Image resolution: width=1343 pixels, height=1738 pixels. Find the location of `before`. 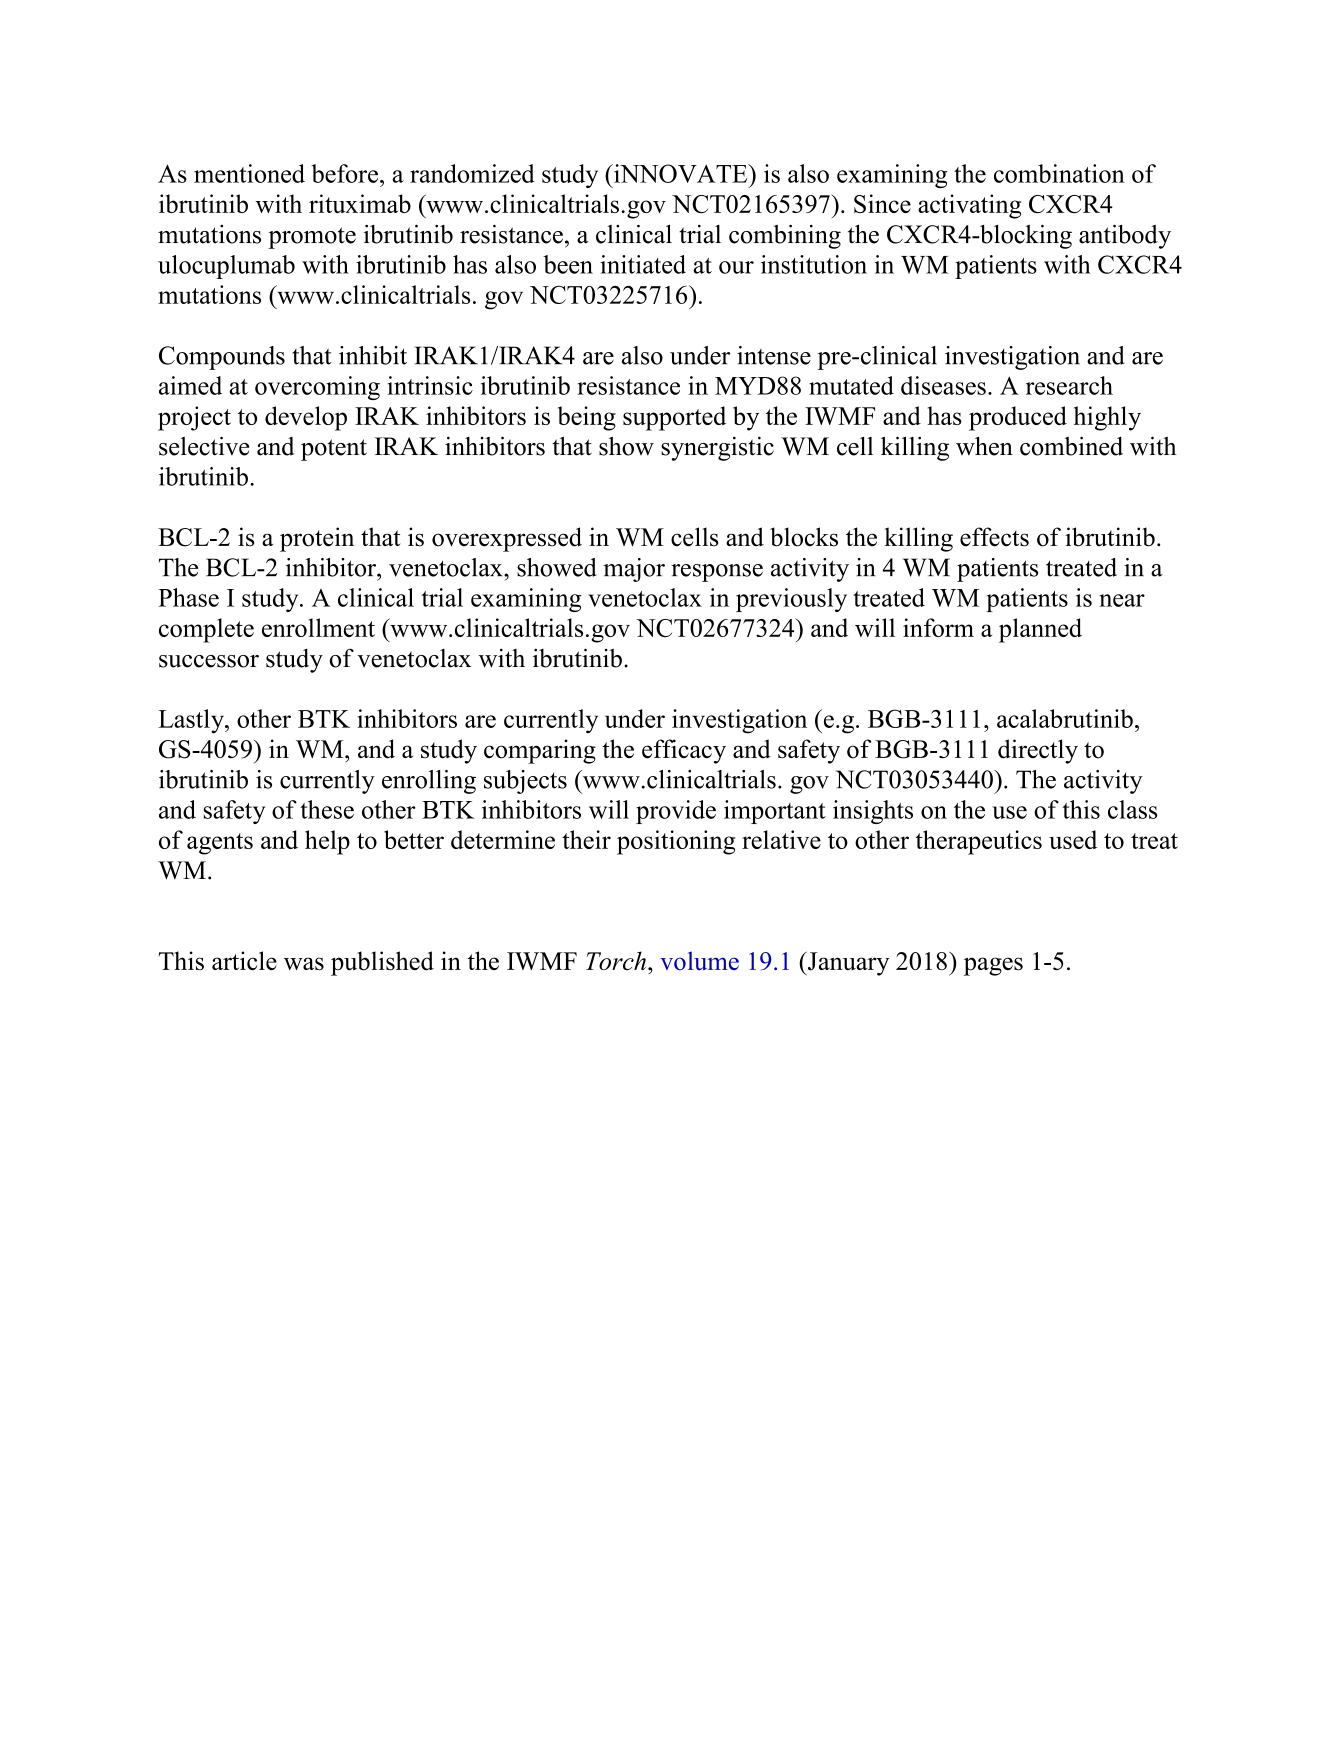

before is located at coordinates (346, 173).
